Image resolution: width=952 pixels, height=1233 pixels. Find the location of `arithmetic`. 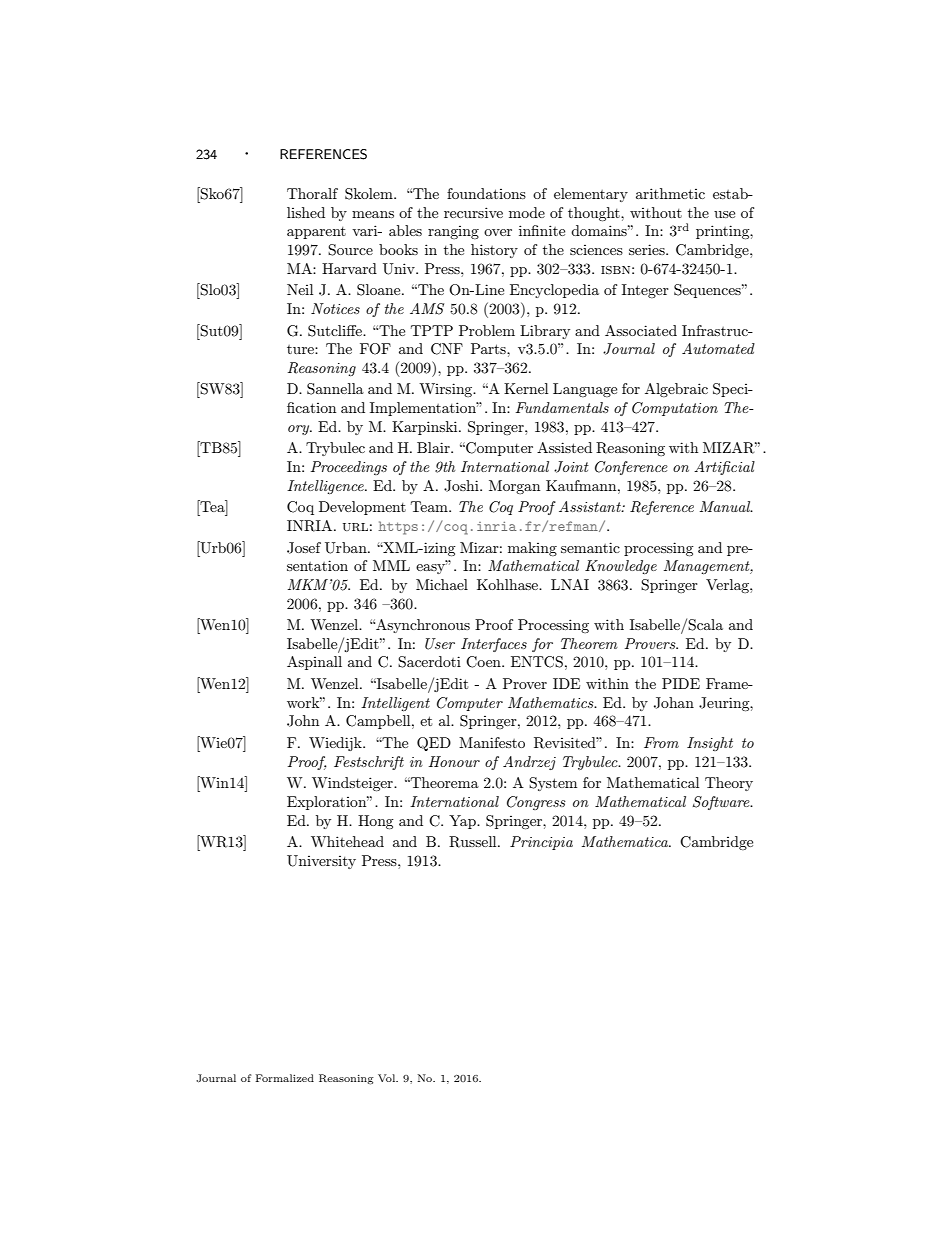

arithmetic is located at coordinates (670, 193).
